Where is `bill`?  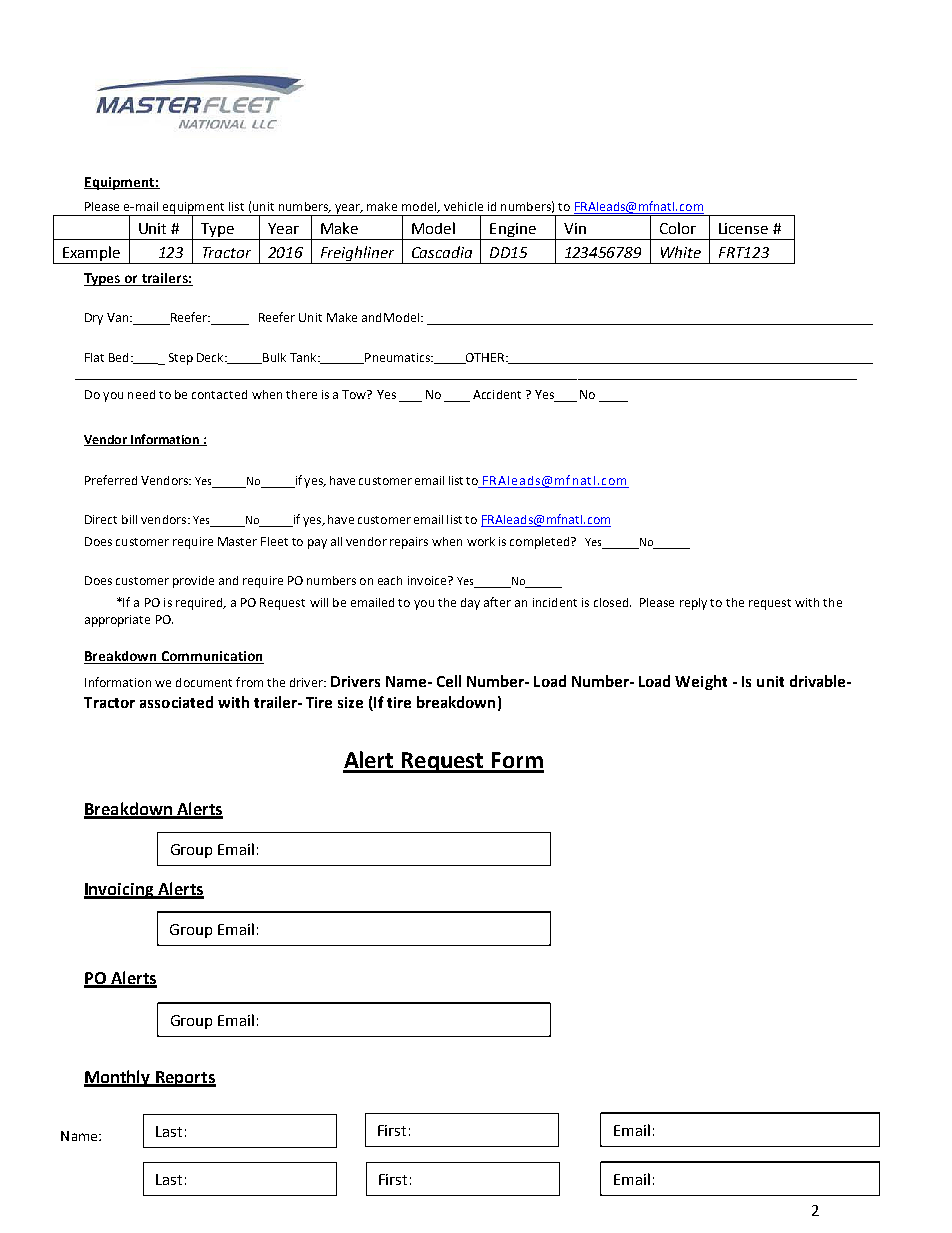
bill is located at coordinates (129, 519).
